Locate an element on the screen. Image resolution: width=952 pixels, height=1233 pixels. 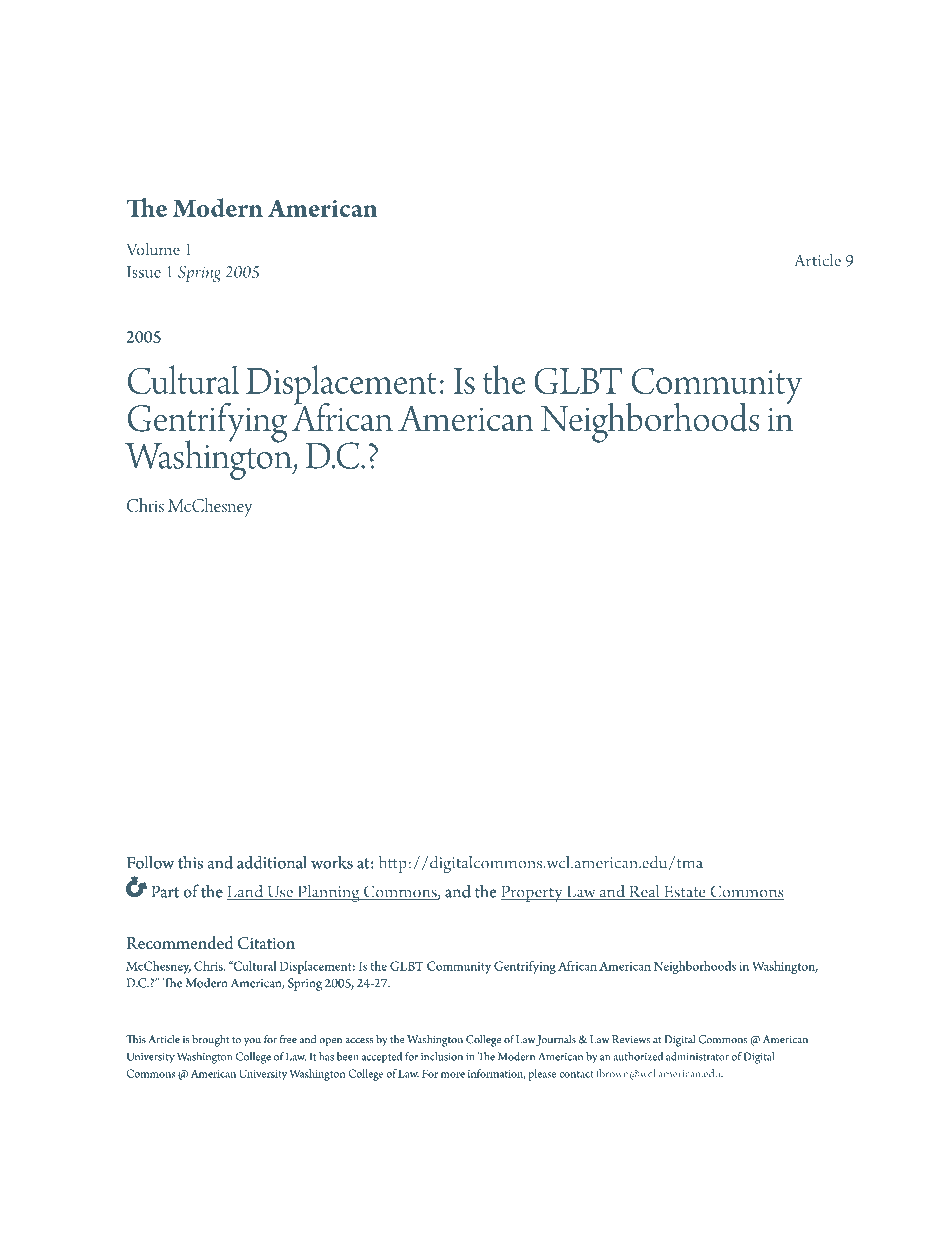
Estate is located at coordinates (684, 893).
